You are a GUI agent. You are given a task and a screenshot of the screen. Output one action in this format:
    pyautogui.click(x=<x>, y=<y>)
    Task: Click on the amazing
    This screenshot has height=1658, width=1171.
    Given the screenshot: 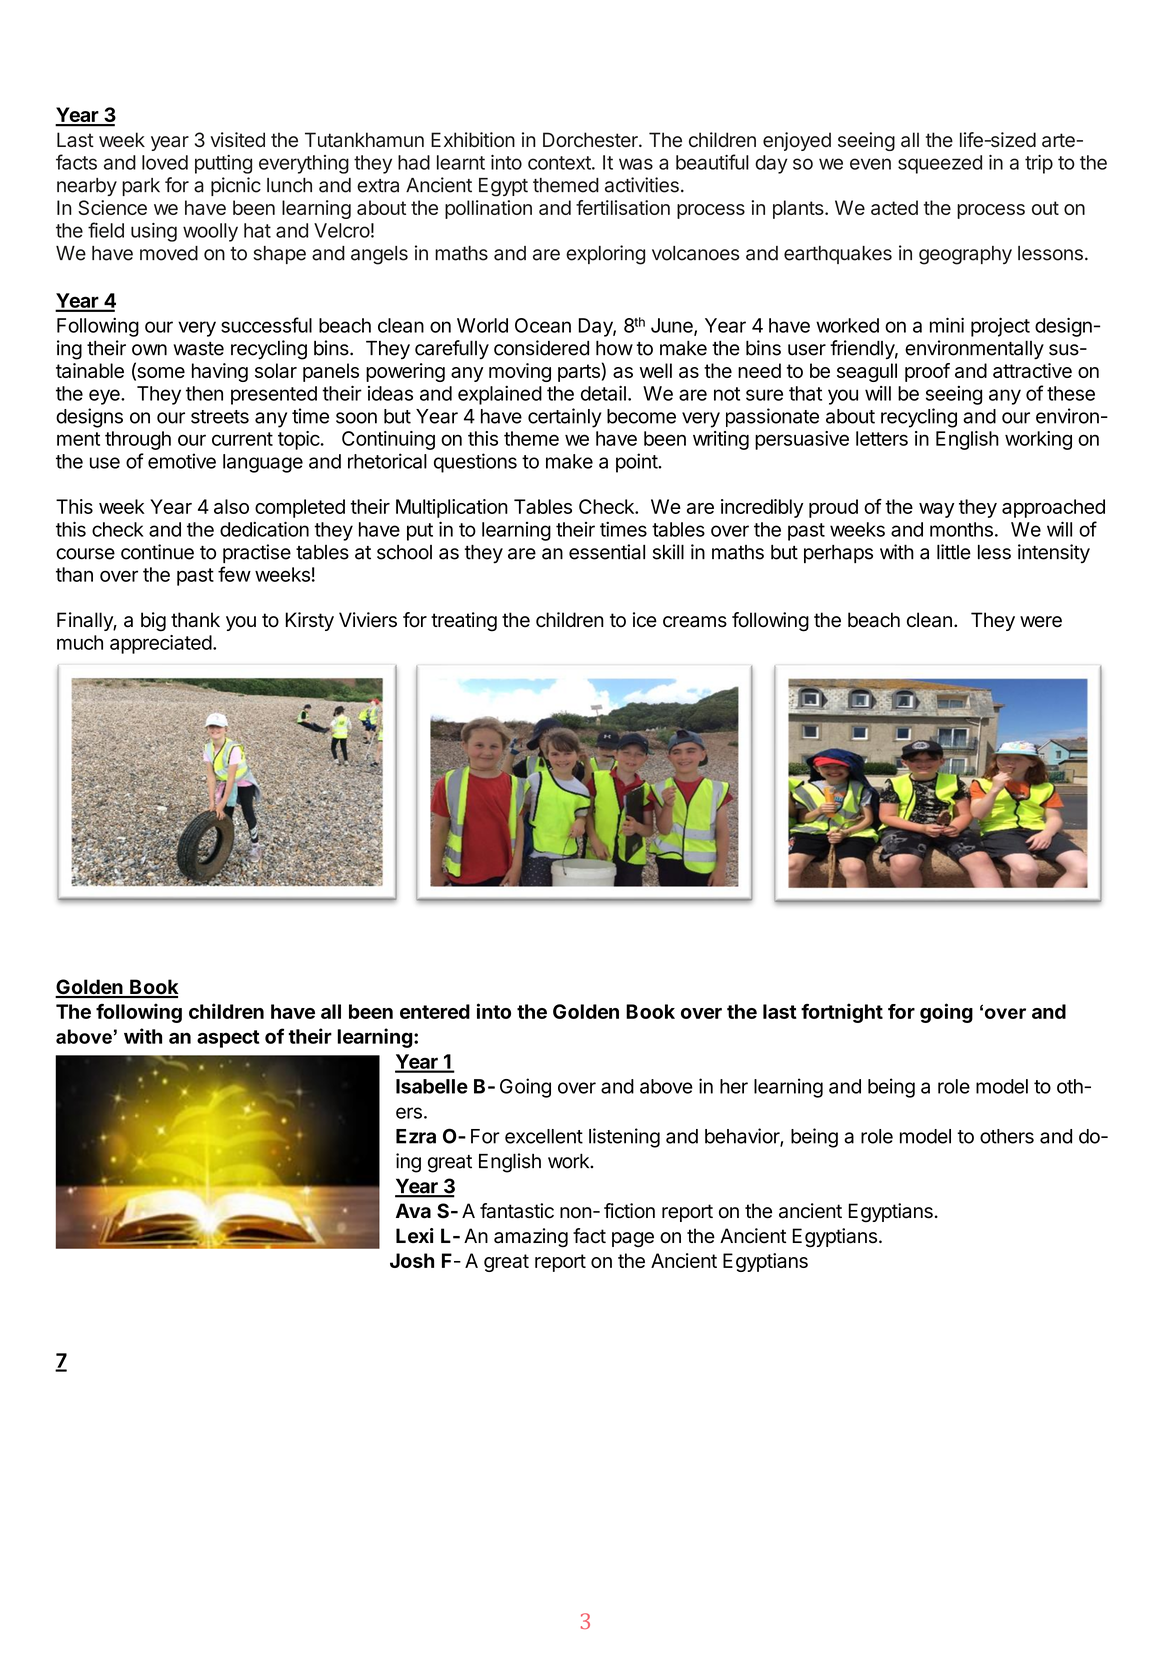 What is the action you would take?
    pyautogui.click(x=531, y=1238)
